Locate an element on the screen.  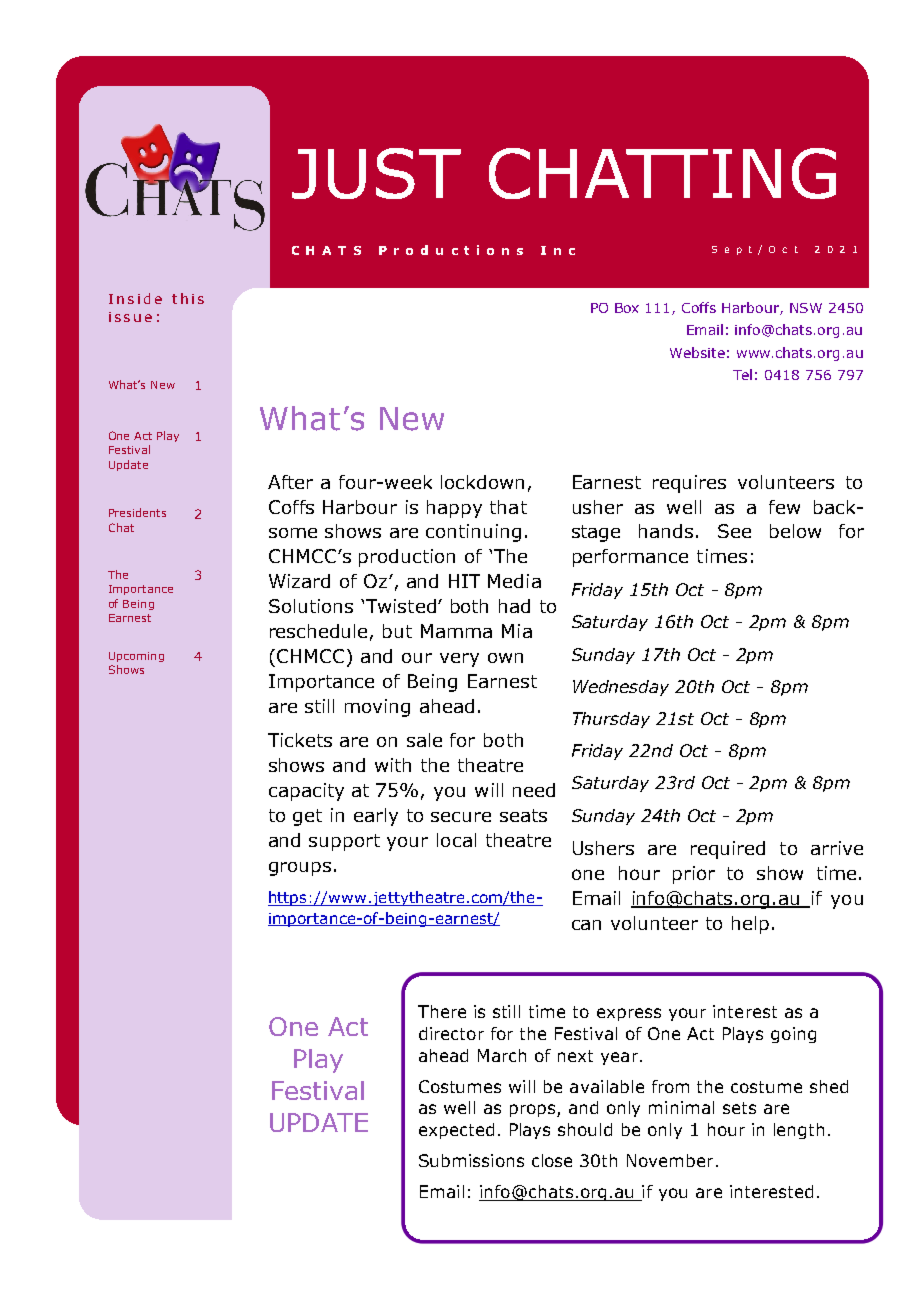
HIT is located at coordinates (464, 581).
